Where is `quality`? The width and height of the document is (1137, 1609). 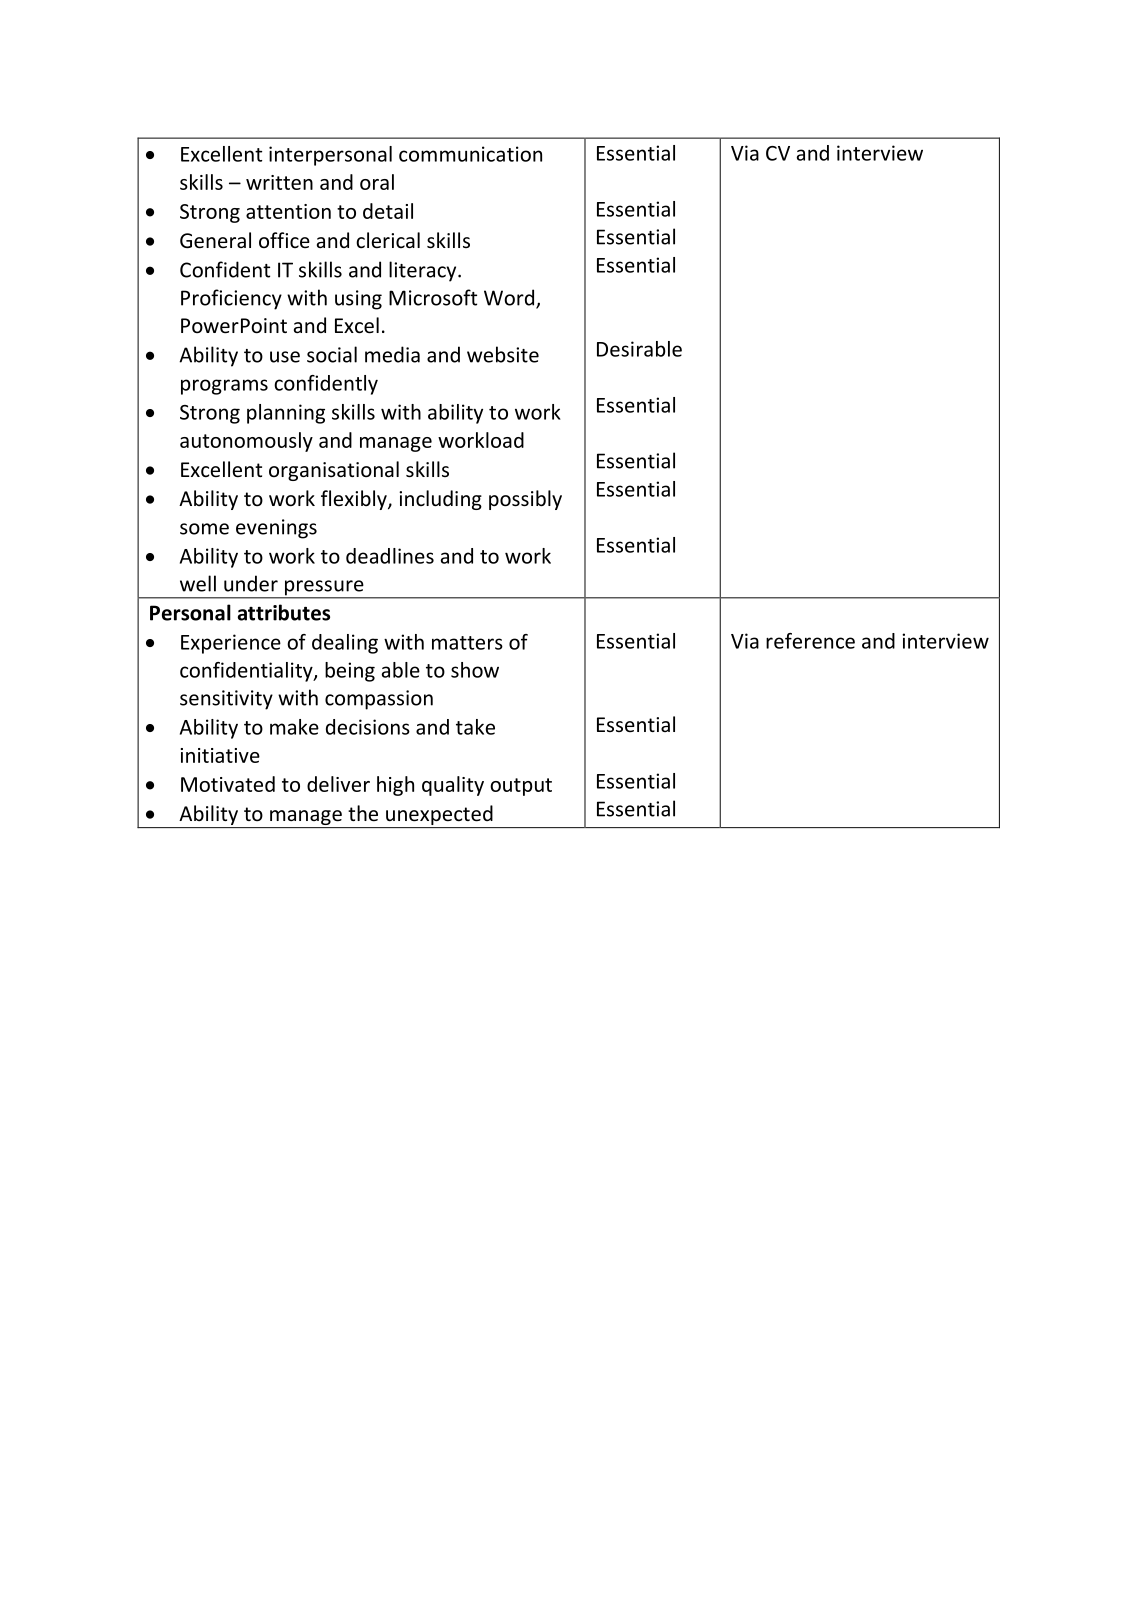 quality is located at coordinates (453, 786).
